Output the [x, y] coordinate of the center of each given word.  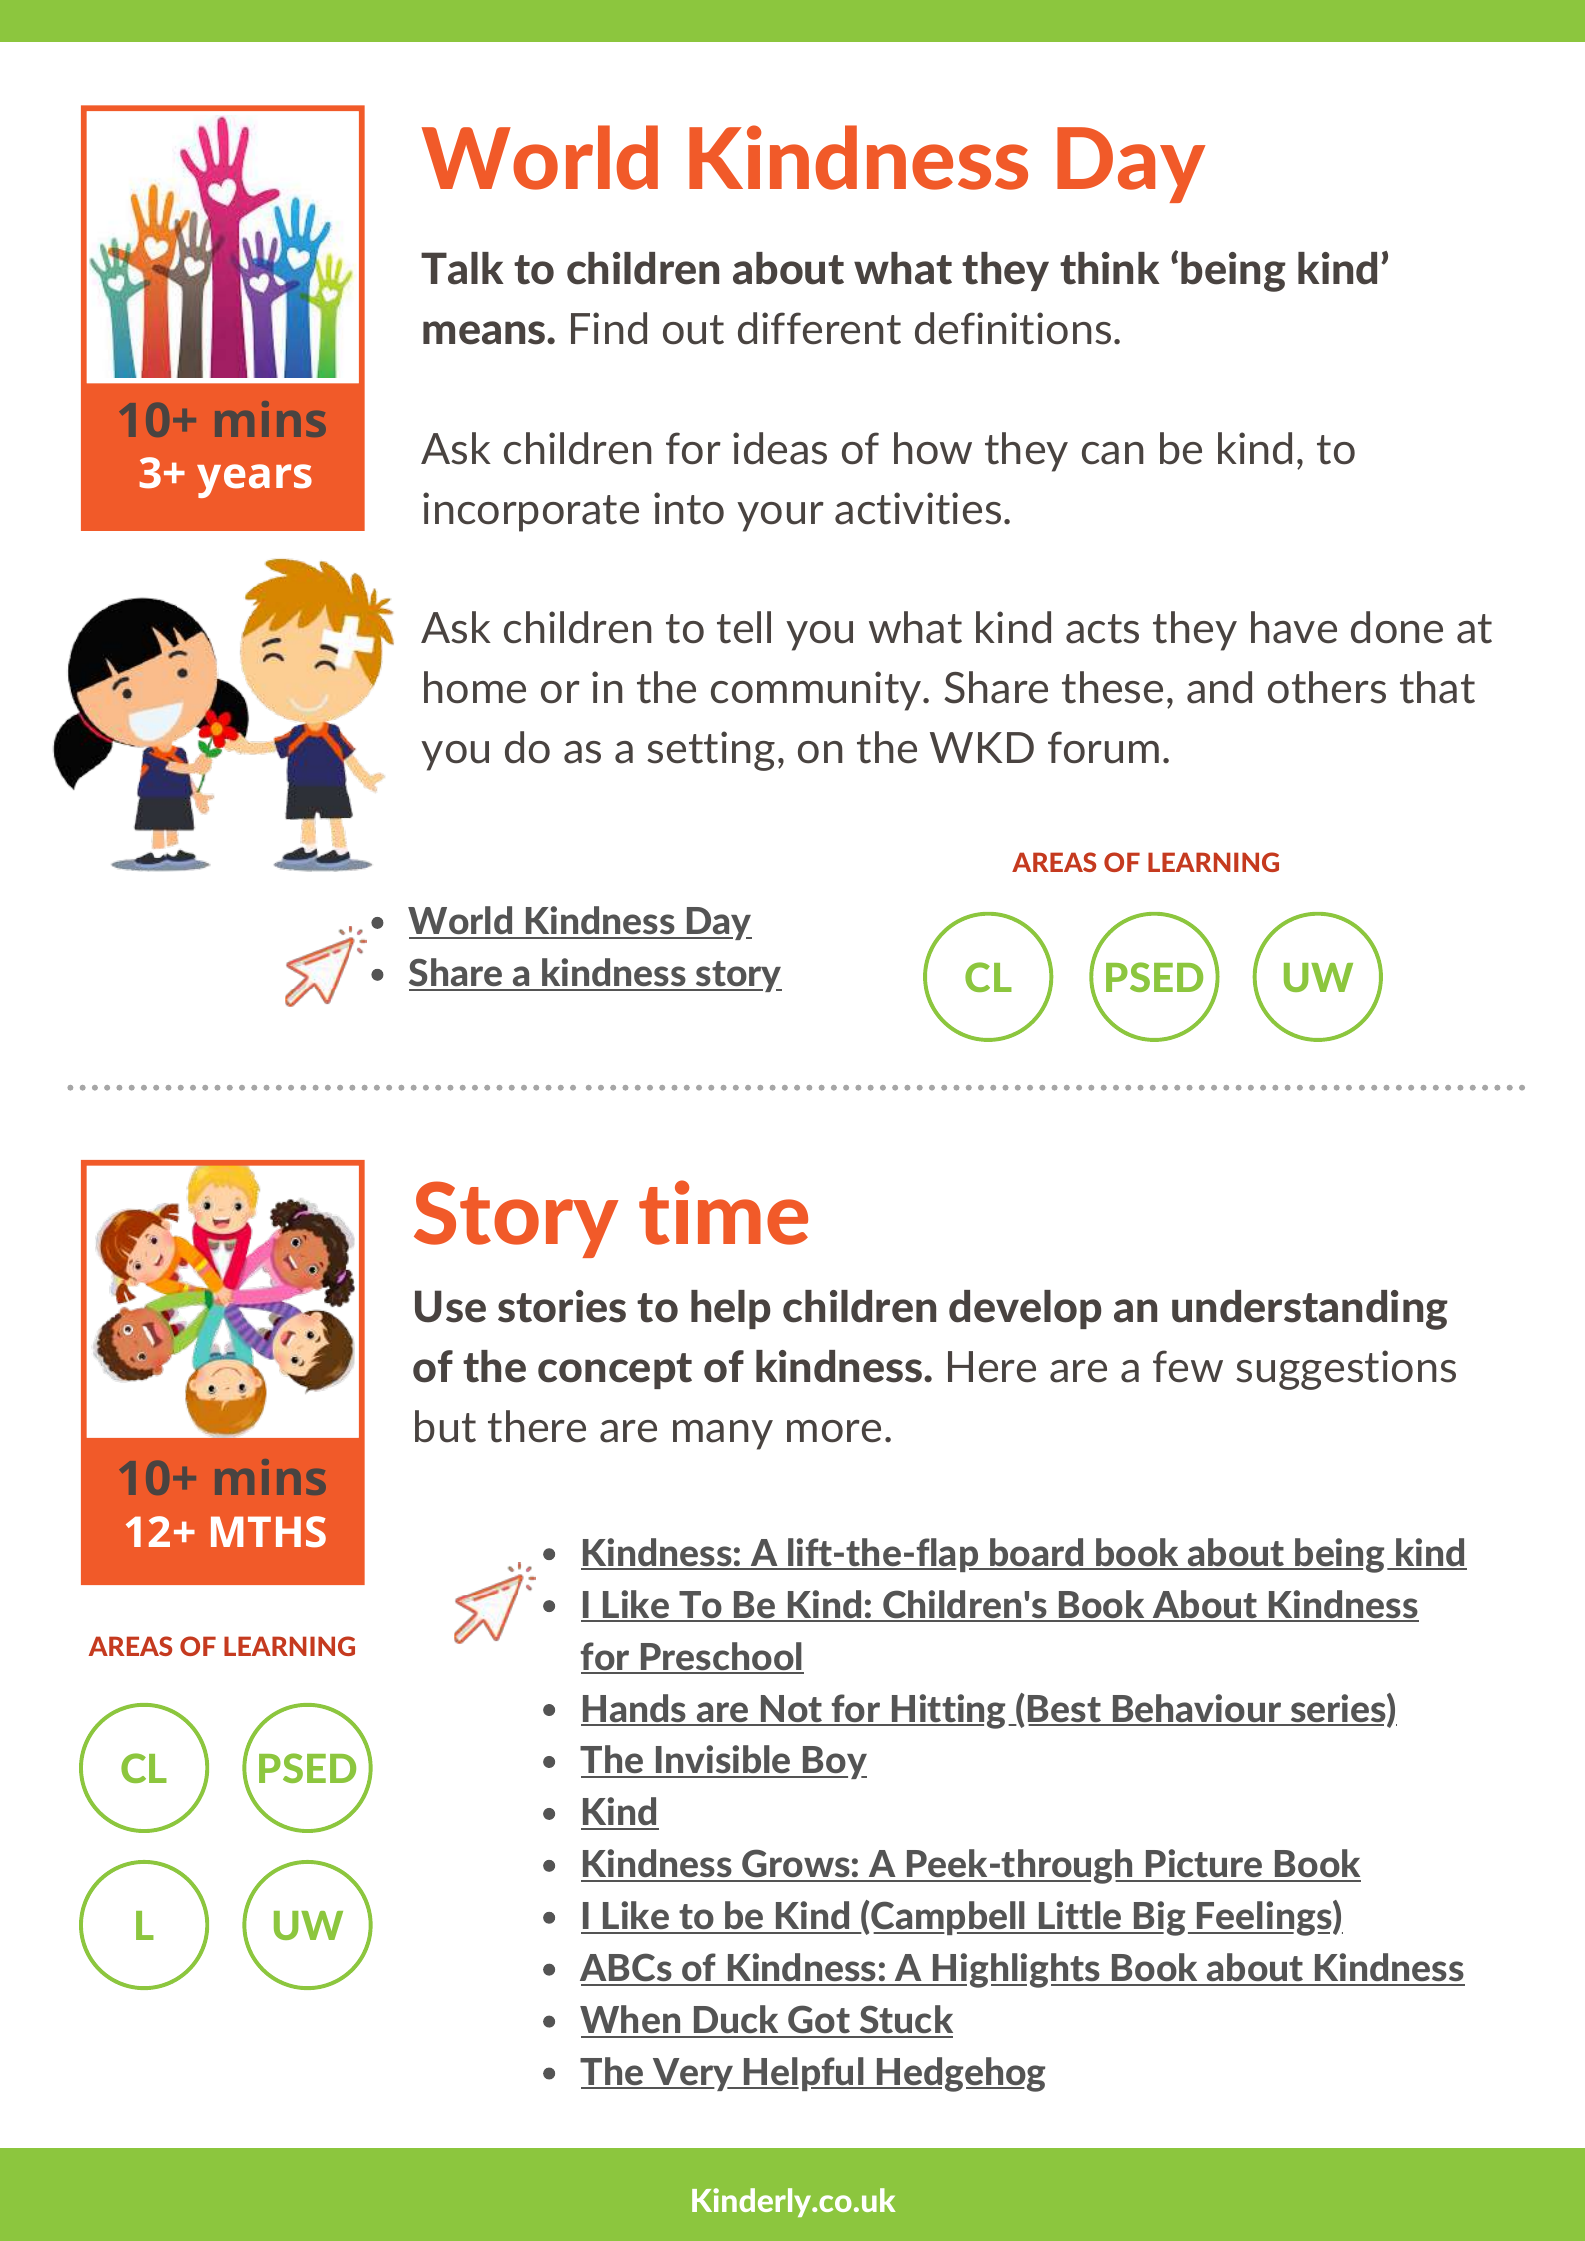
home [475, 687]
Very [693, 2074]
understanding [1310, 1310]
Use [450, 1306]
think [1110, 268]
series [1338, 1709]
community [817, 691]
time [723, 1212]
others [1327, 687]
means [485, 333]
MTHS [268, 1532]
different [819, 328]
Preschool [721, 1657]
